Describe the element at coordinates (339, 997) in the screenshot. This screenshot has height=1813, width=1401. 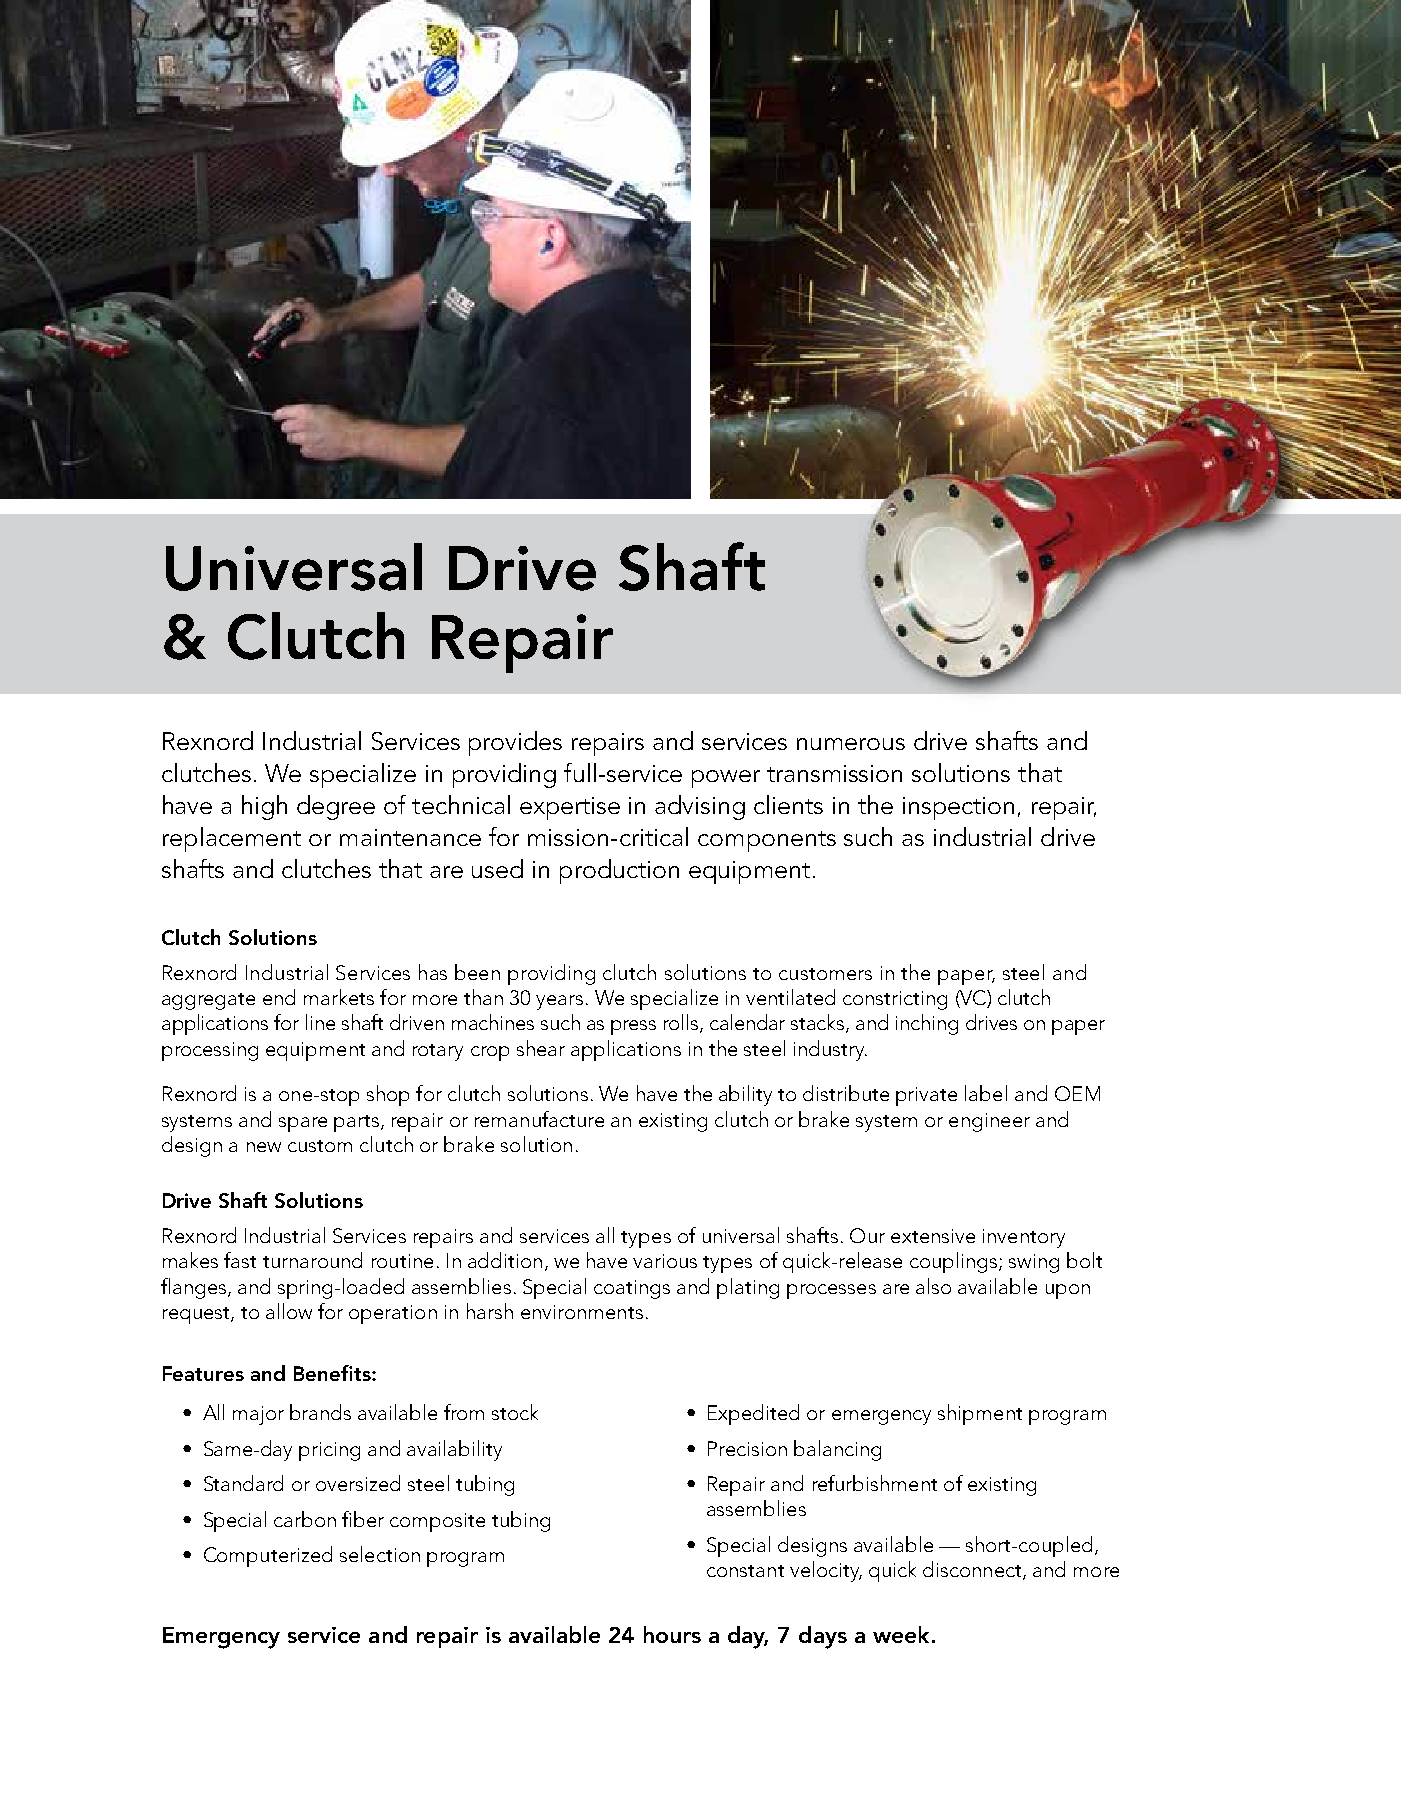
I see `markets` at that location.
